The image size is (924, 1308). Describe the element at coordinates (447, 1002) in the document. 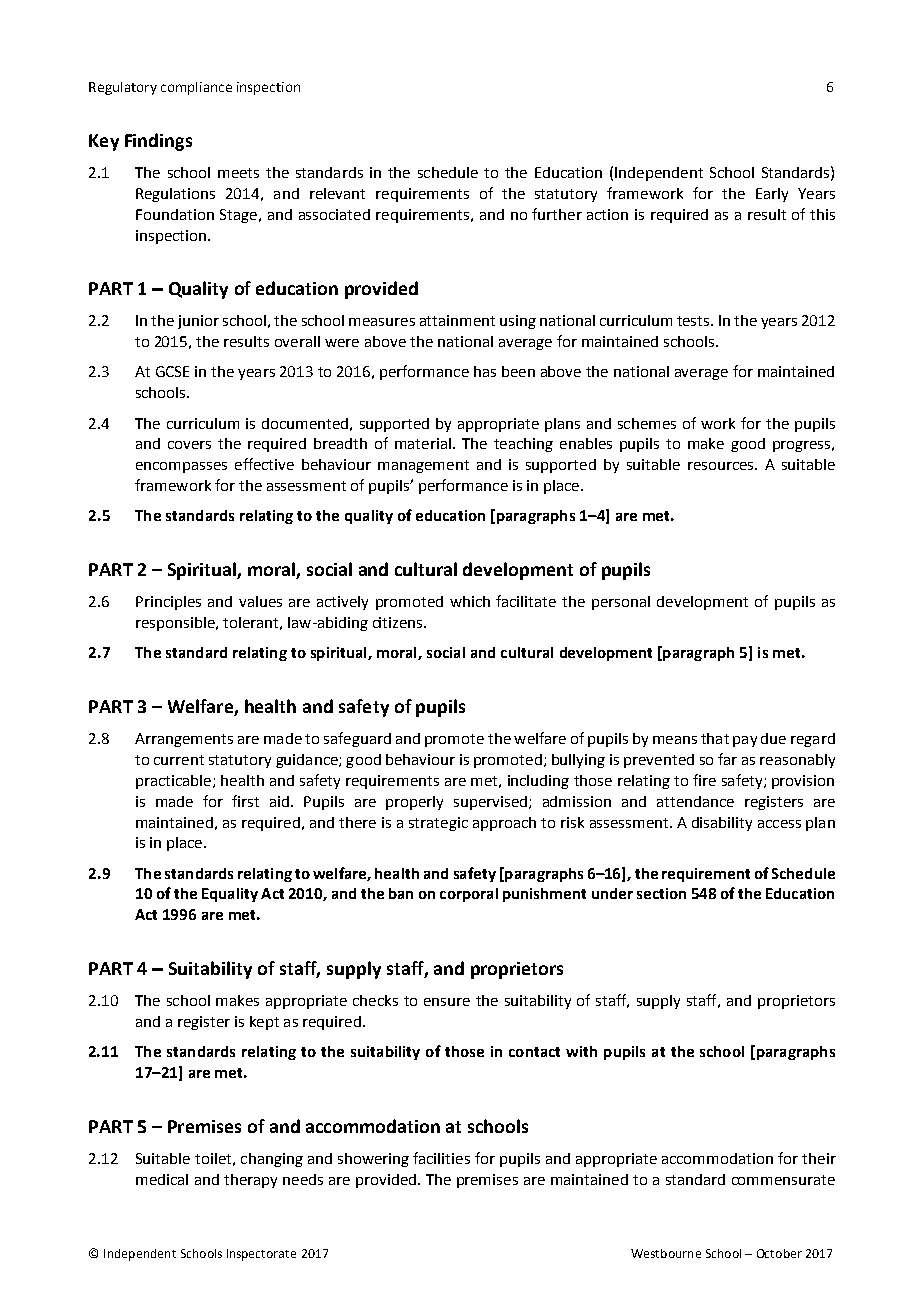

I see `ensure` at that location.
